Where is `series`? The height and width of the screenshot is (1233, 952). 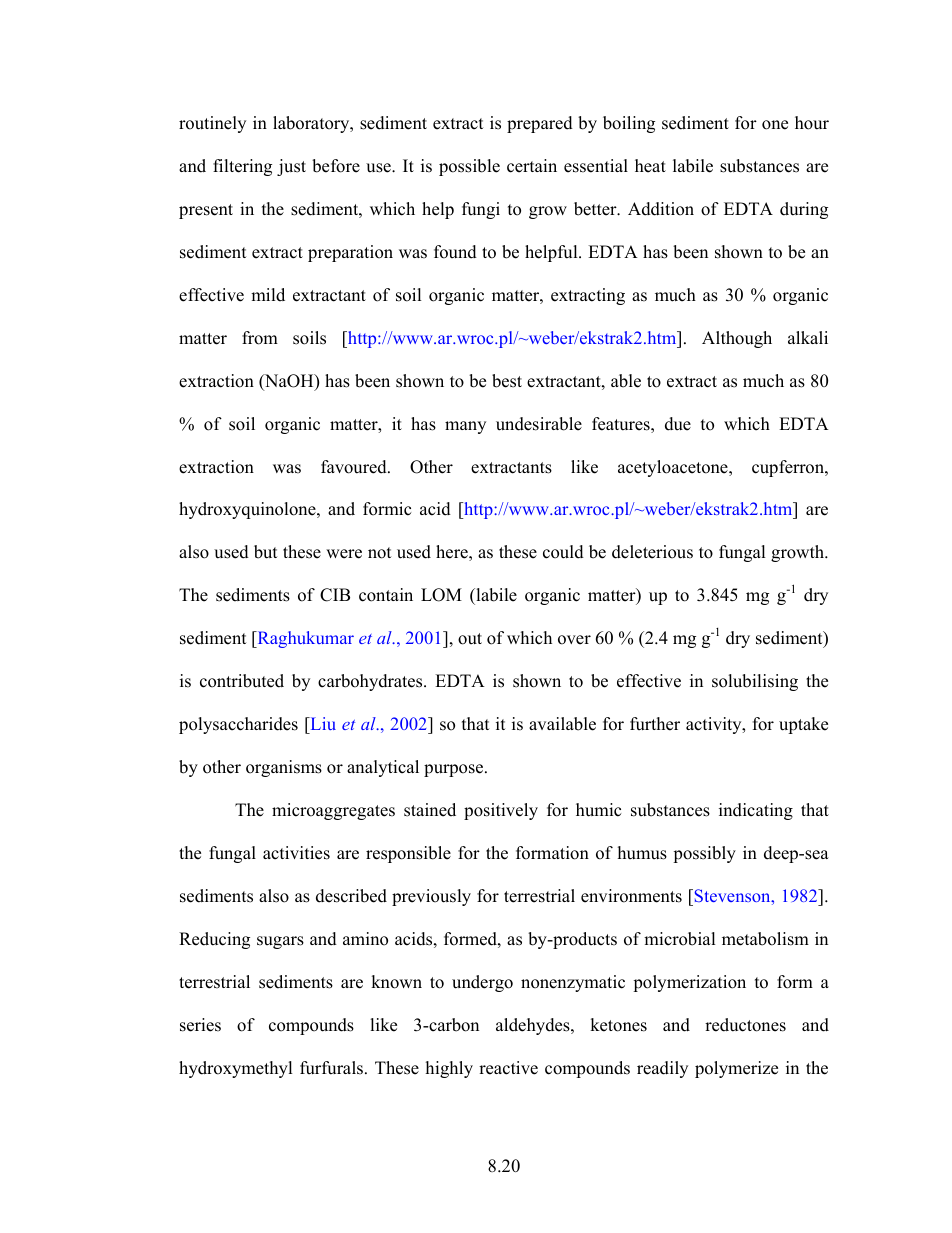
series is located at coordinates (200, 1025).
